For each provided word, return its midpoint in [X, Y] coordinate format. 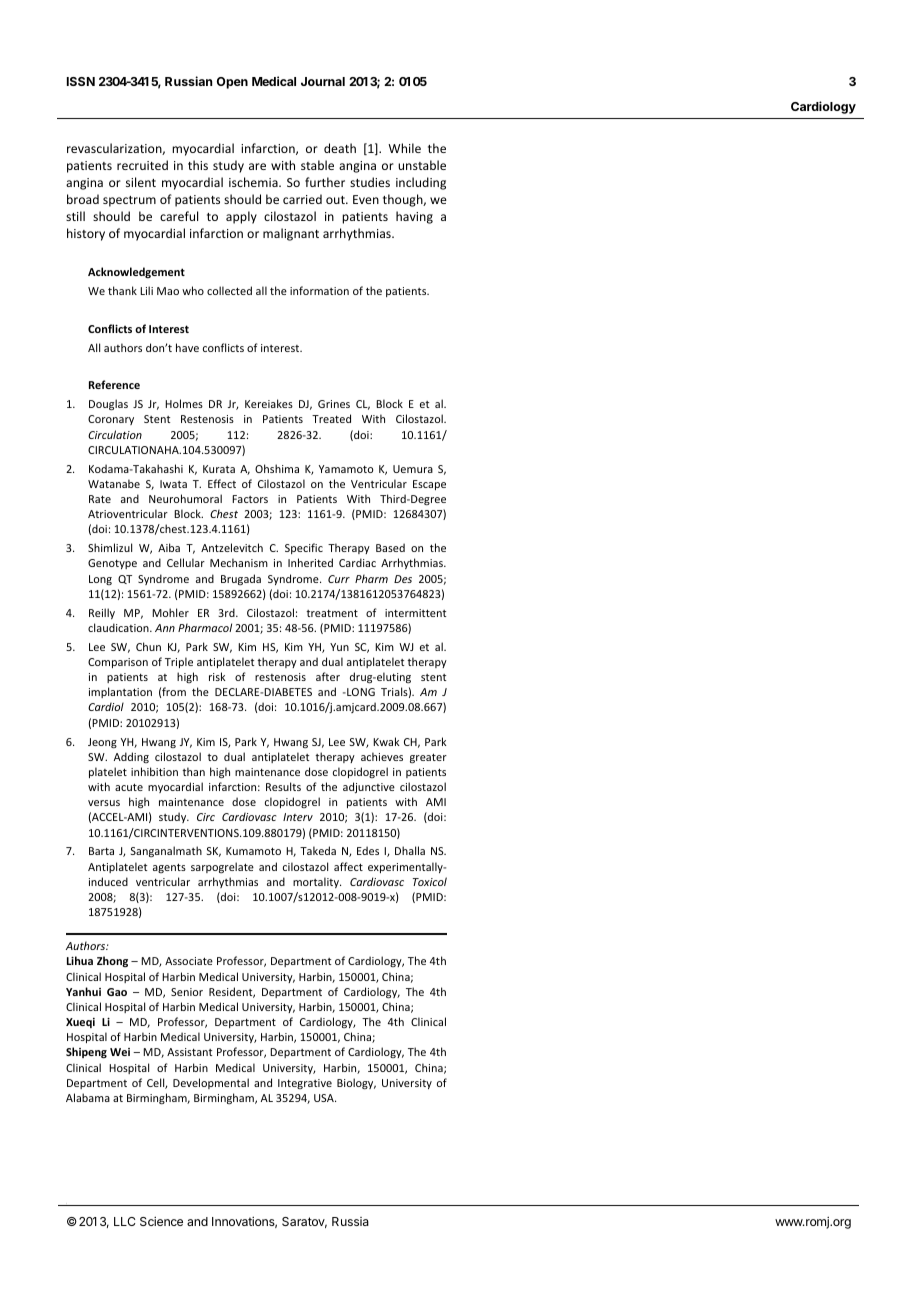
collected [229, 290]
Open [232, 83]
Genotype [112, 564]
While [404, 148]
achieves [382, 756]
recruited [142, 165]
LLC [124, 1221]
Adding [131, 757]
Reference [114, 384]
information [319, 290]
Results [283, 786]
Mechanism [239, 562]
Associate [189, 961]
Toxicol [430, 881]
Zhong [112, 961]
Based [390, 547]
